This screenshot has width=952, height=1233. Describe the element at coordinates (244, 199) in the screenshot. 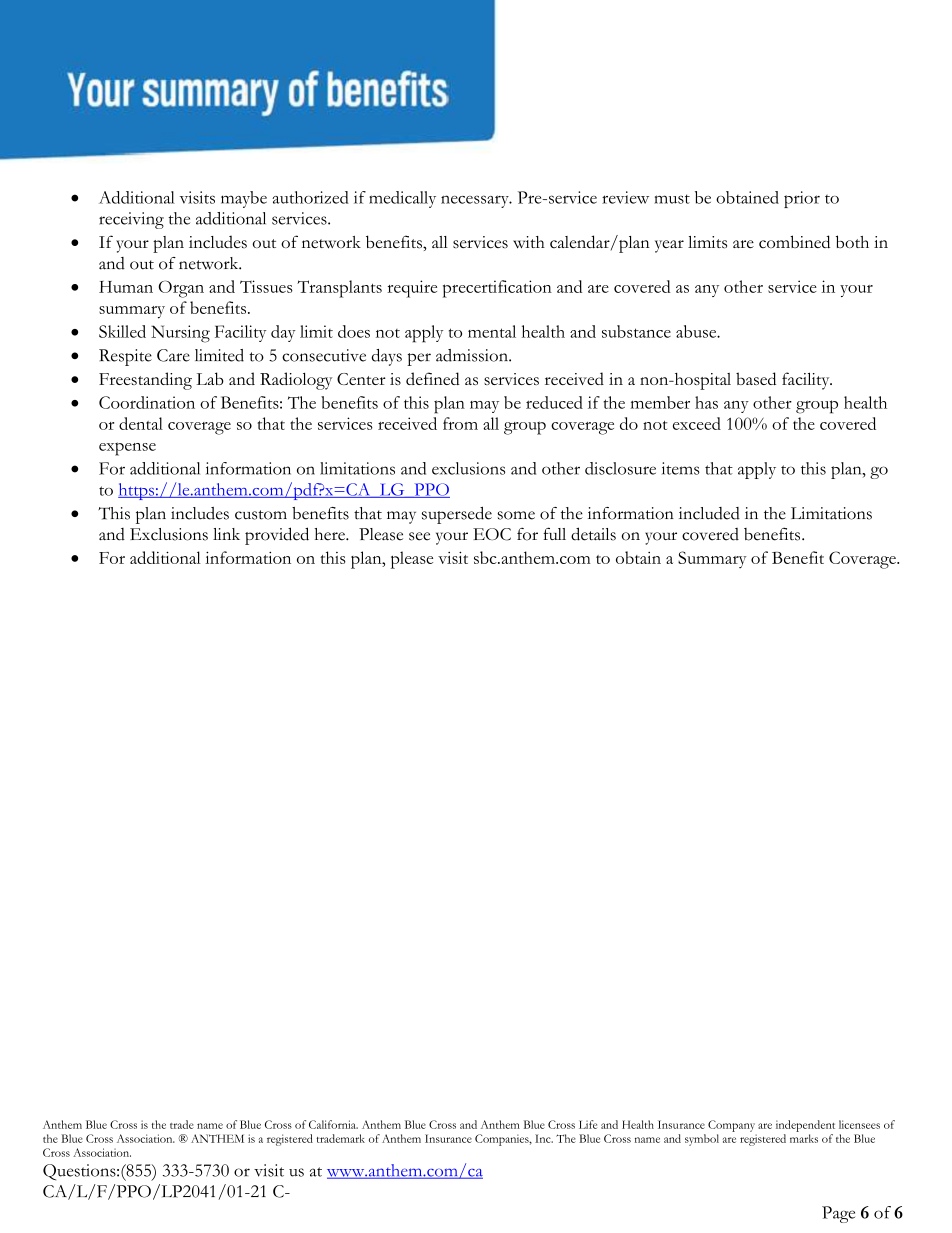

I see `maybe` at that location.
